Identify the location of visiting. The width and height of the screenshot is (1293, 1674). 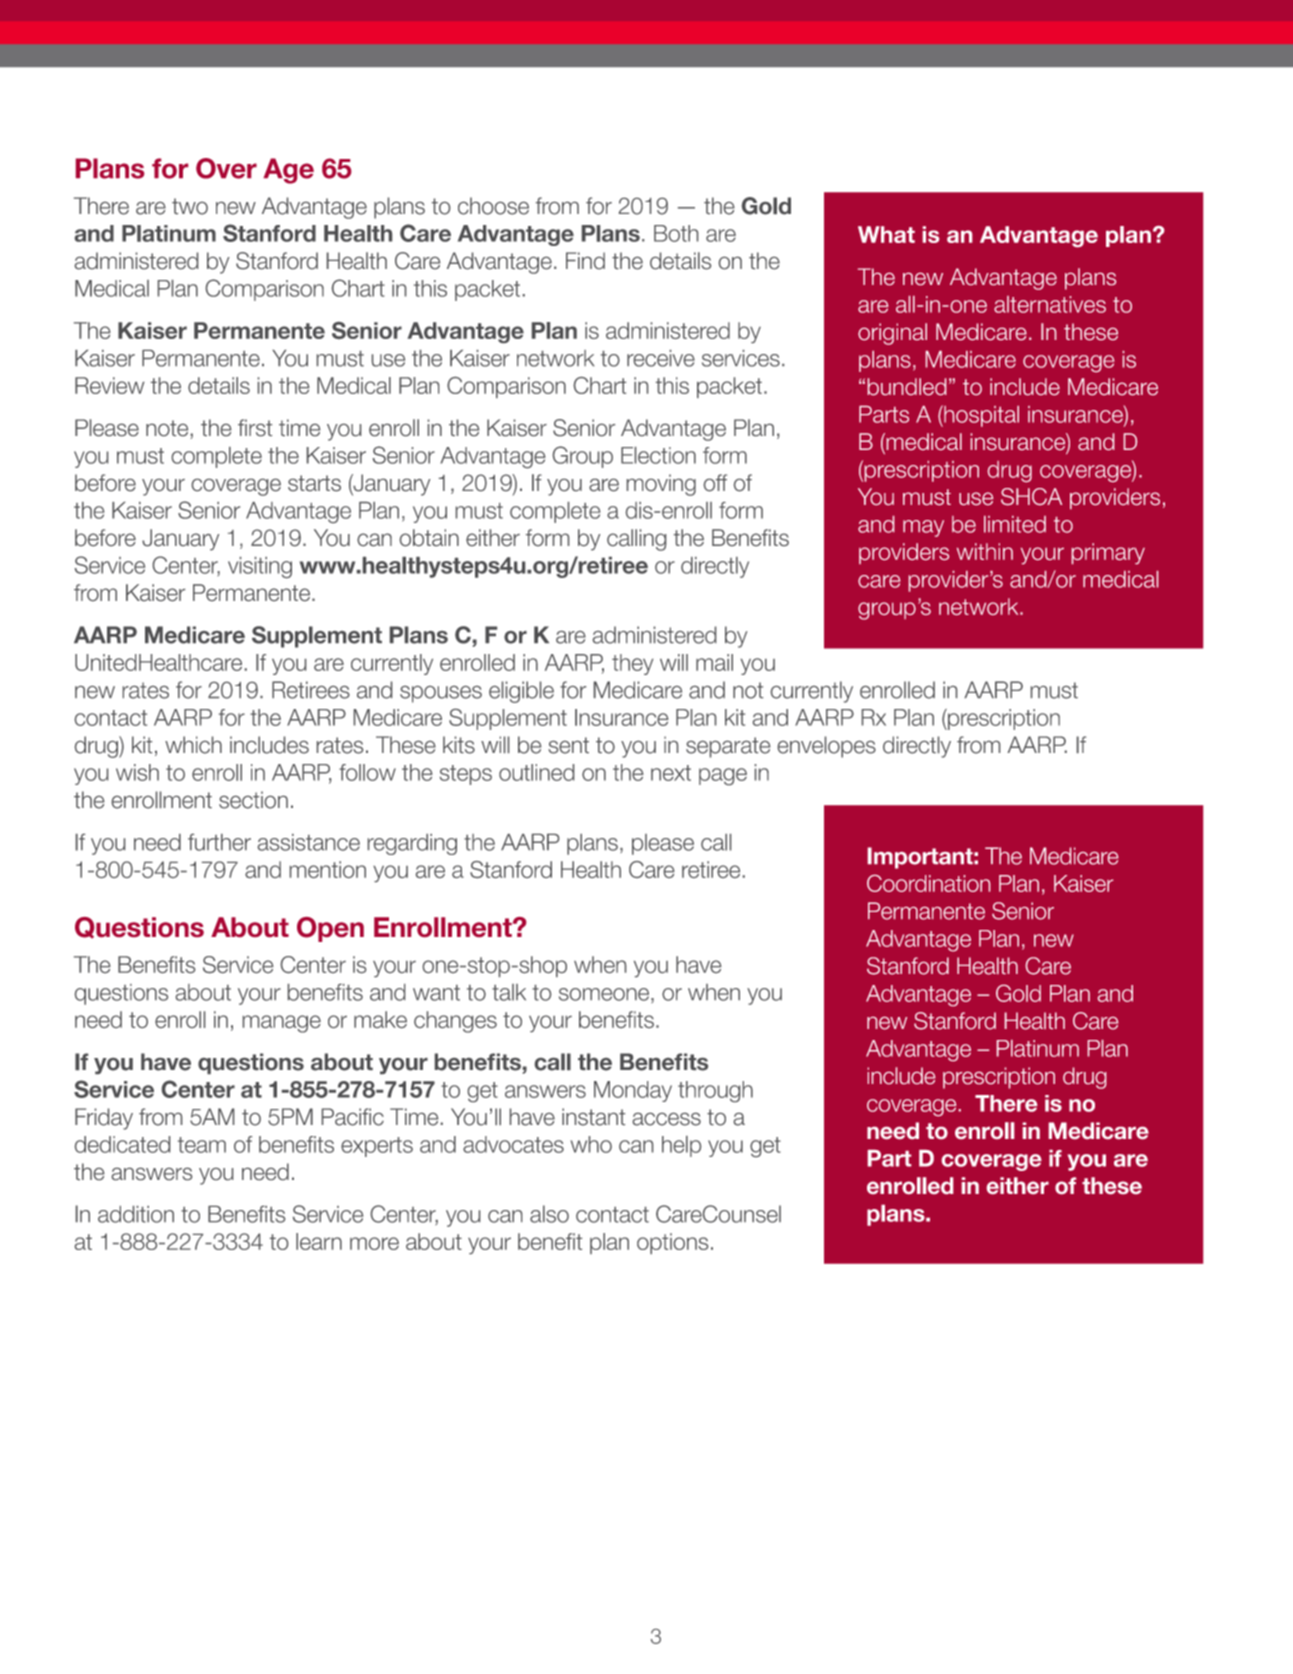
(260, 567).
